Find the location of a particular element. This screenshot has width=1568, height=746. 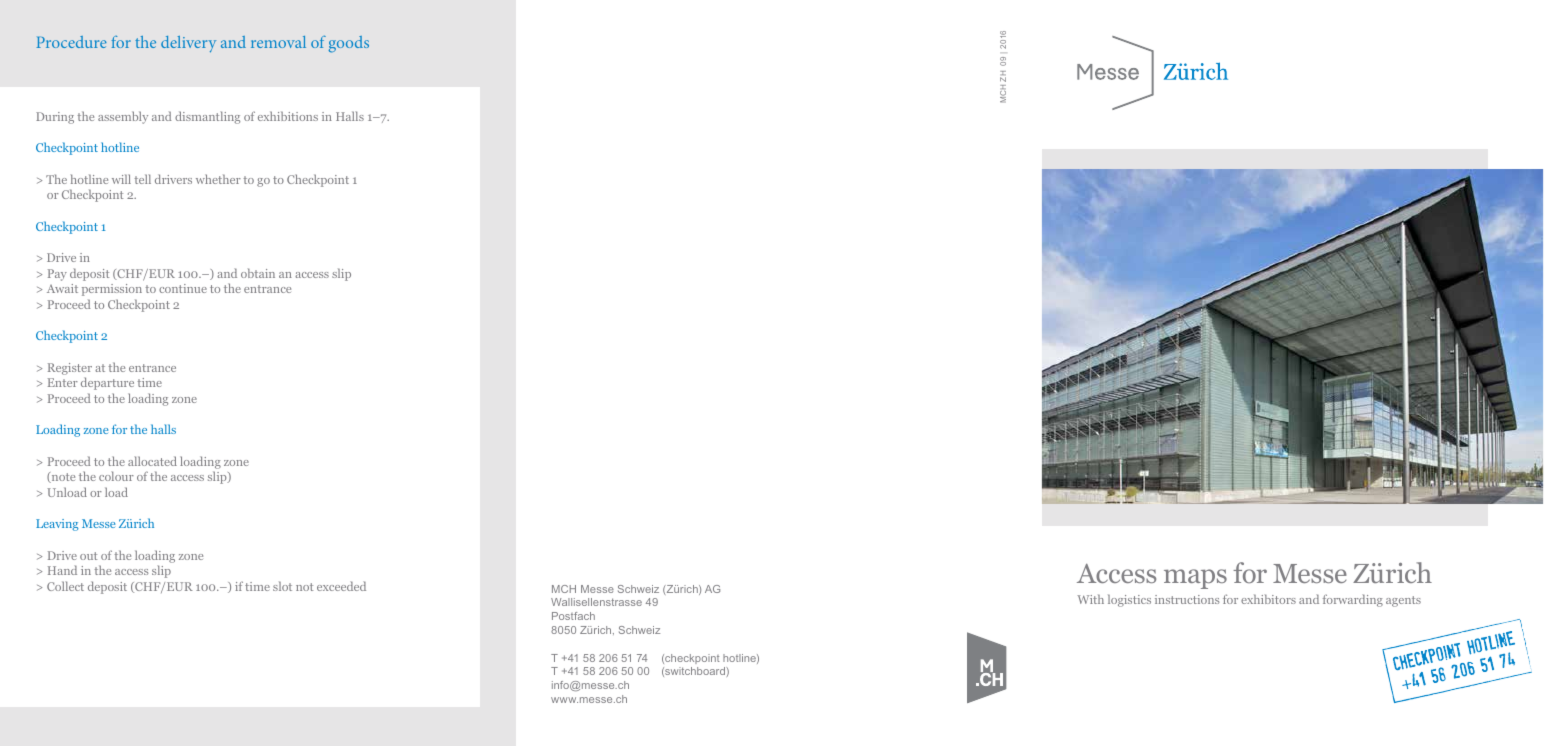

delivery is located at coordinates (188, 44).
